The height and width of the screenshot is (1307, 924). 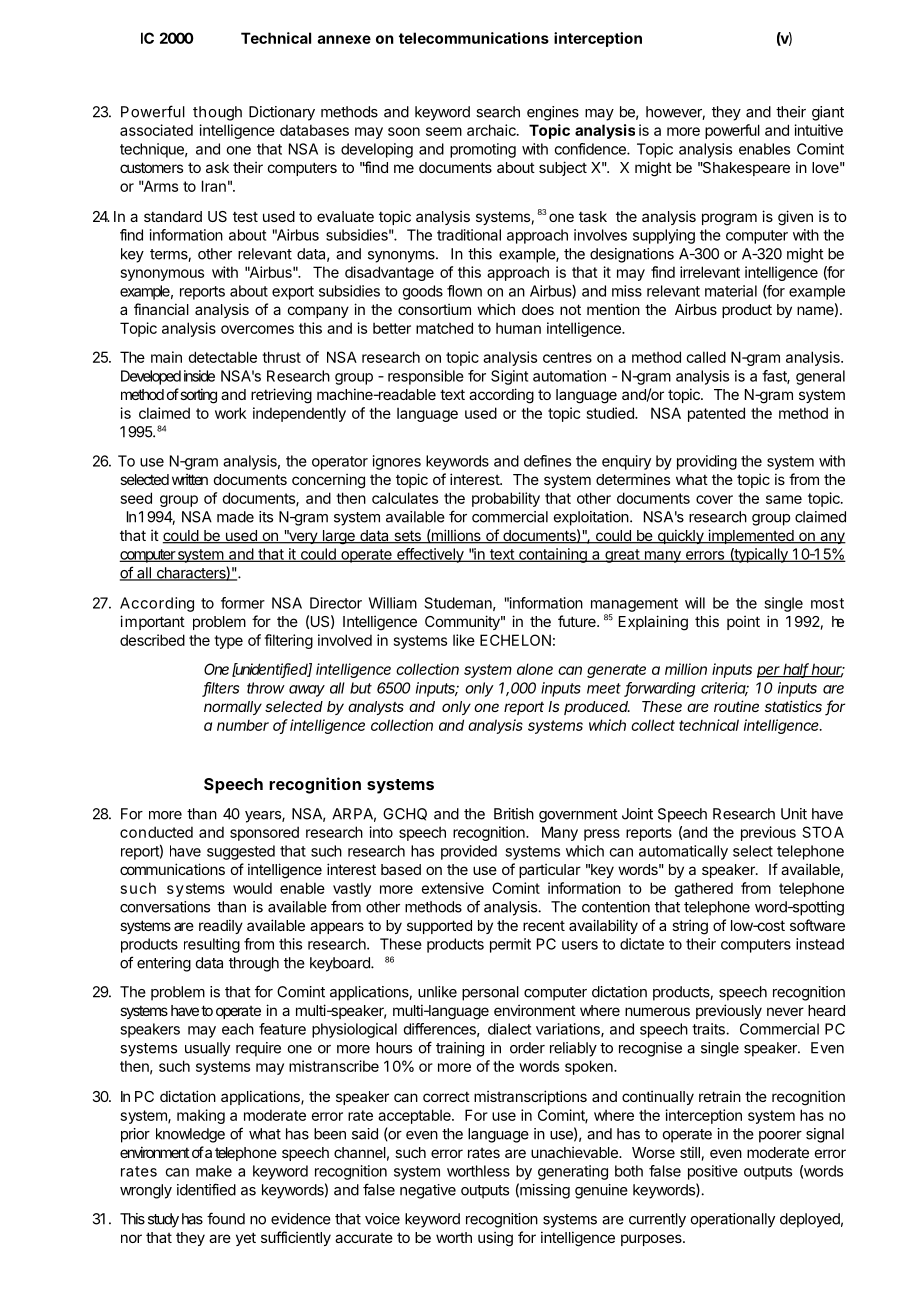 I want to click on type, so click(x=228, y=642).
